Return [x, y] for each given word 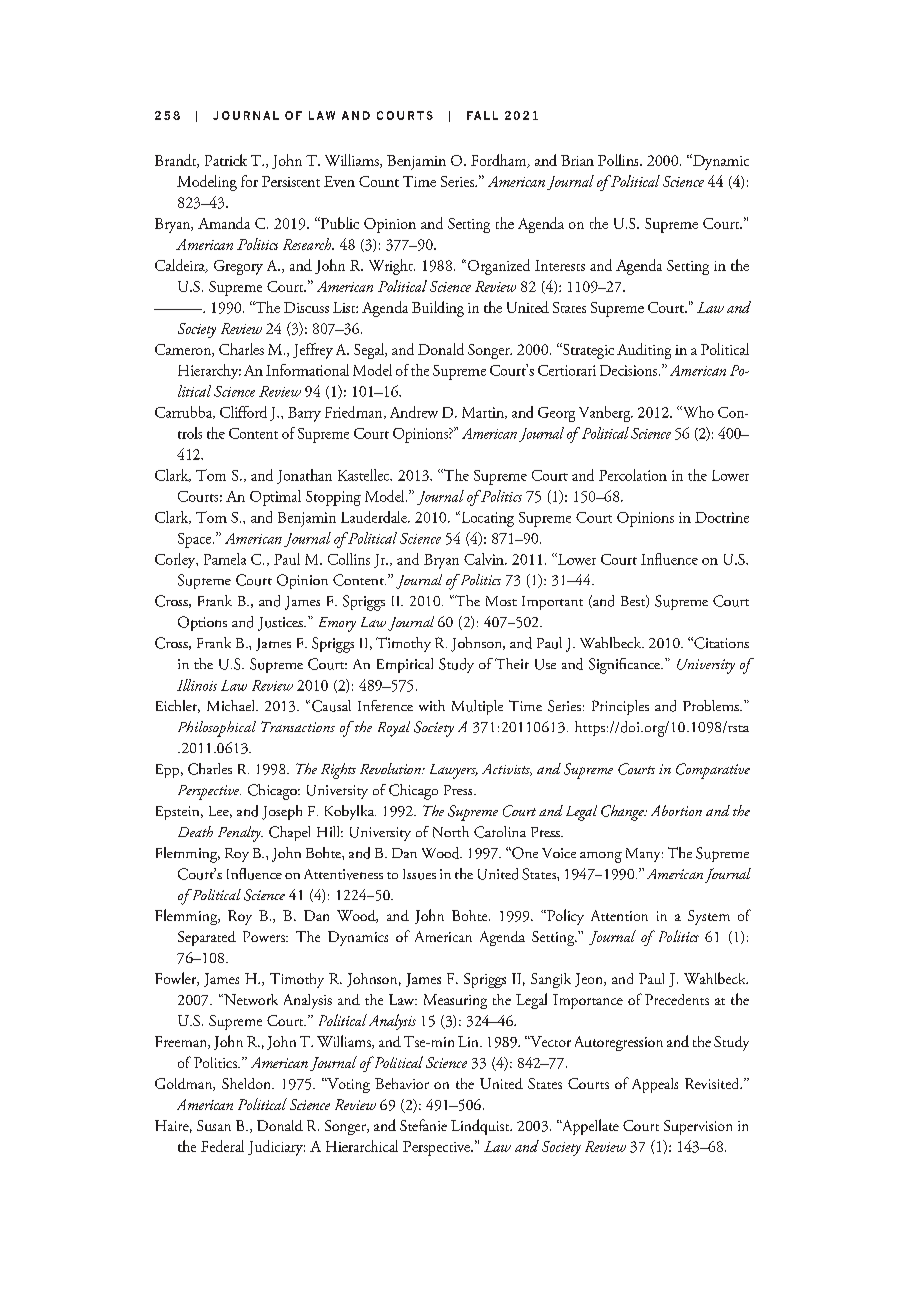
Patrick [226, 160]
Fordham [500, 161]
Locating [486, 519]
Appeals [655, 1085]
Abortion [676, 810]
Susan [214, 1125]
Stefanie [423, 1125]
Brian [577, 160]
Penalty [240, 834]
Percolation [633, 475]
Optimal [275, 498]
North [451, 832]
